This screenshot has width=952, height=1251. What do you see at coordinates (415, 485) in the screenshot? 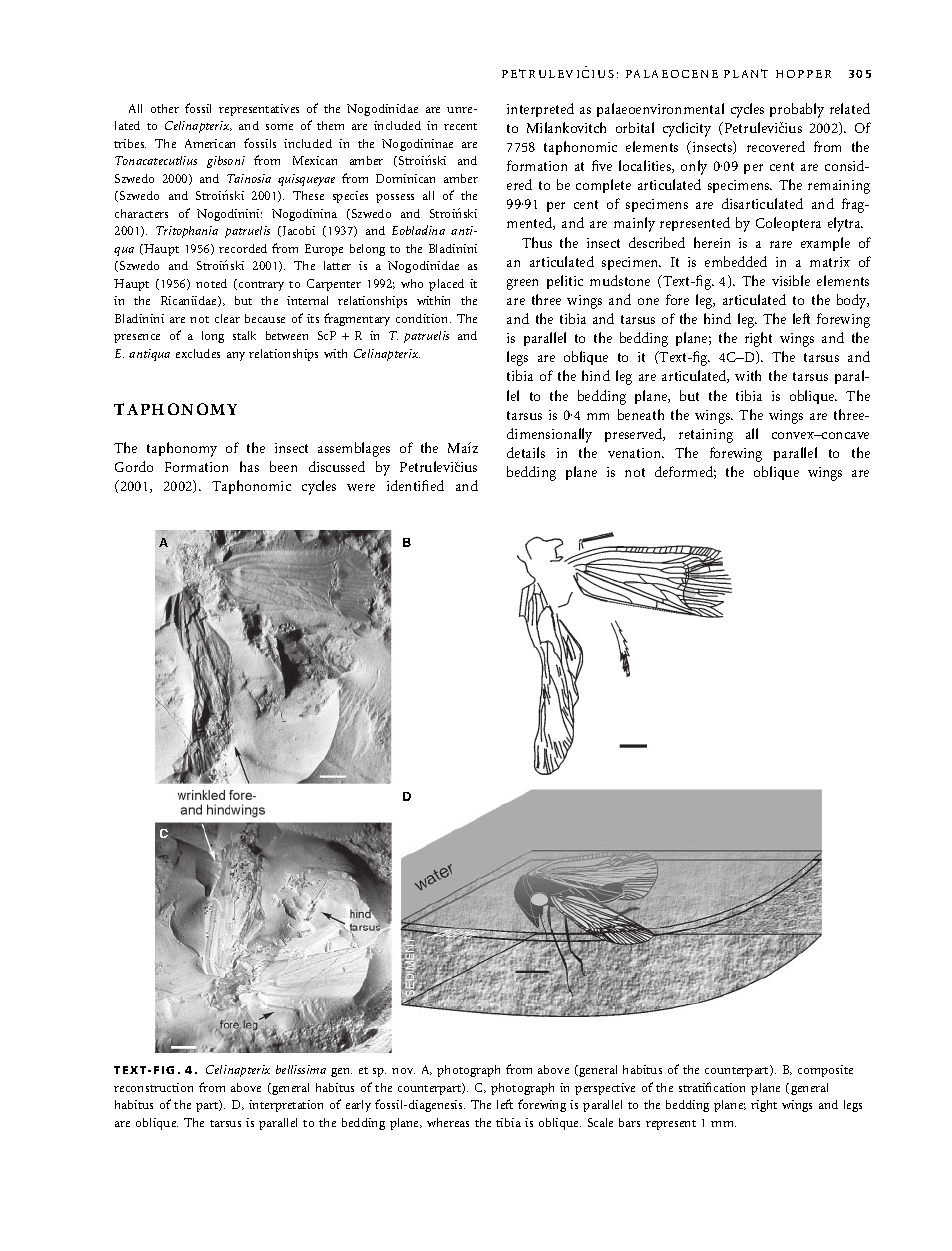
I see `identified` at bounding box center [415, 485].
